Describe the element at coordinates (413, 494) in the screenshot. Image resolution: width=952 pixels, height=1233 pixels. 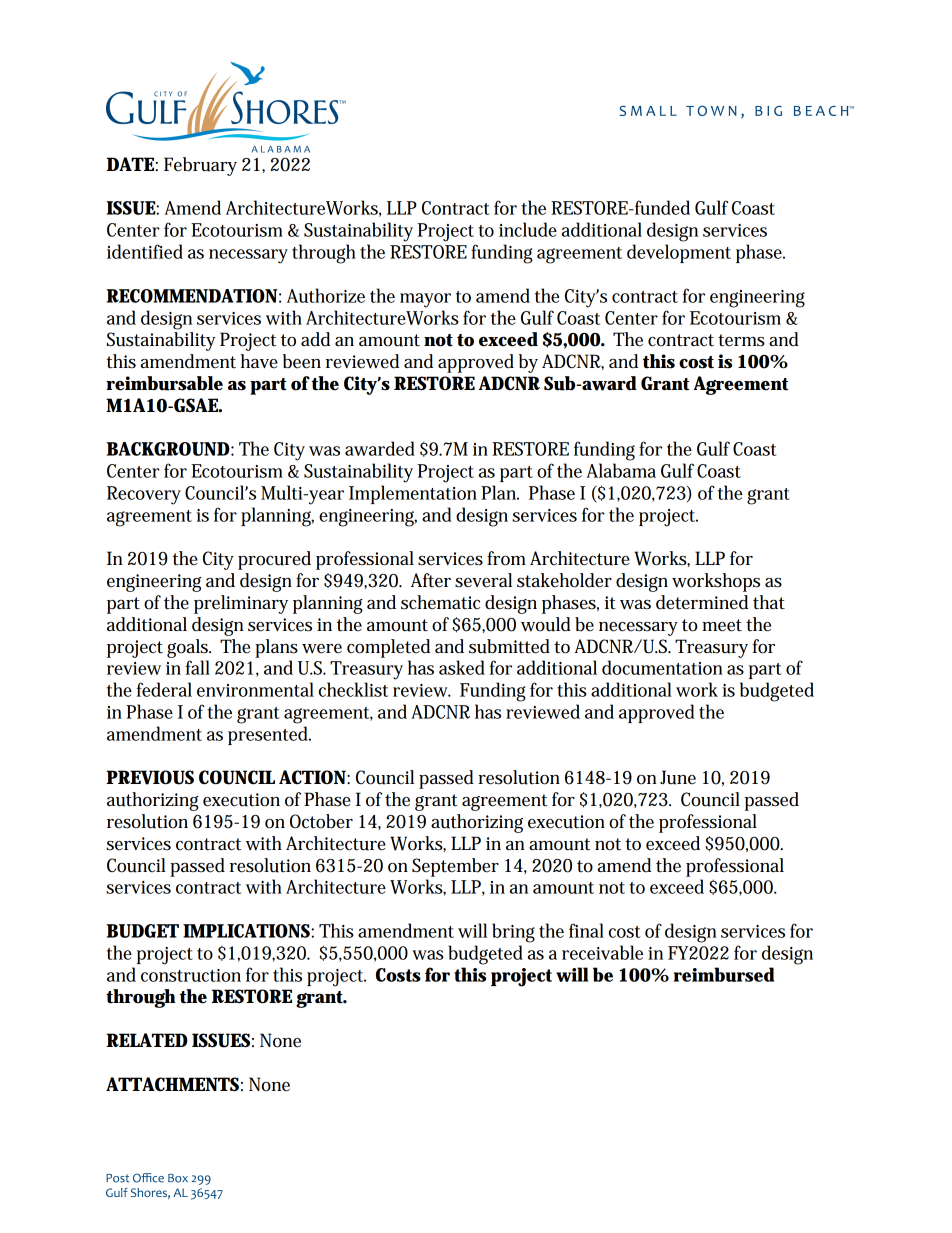
I see `Implementation` at that location.
